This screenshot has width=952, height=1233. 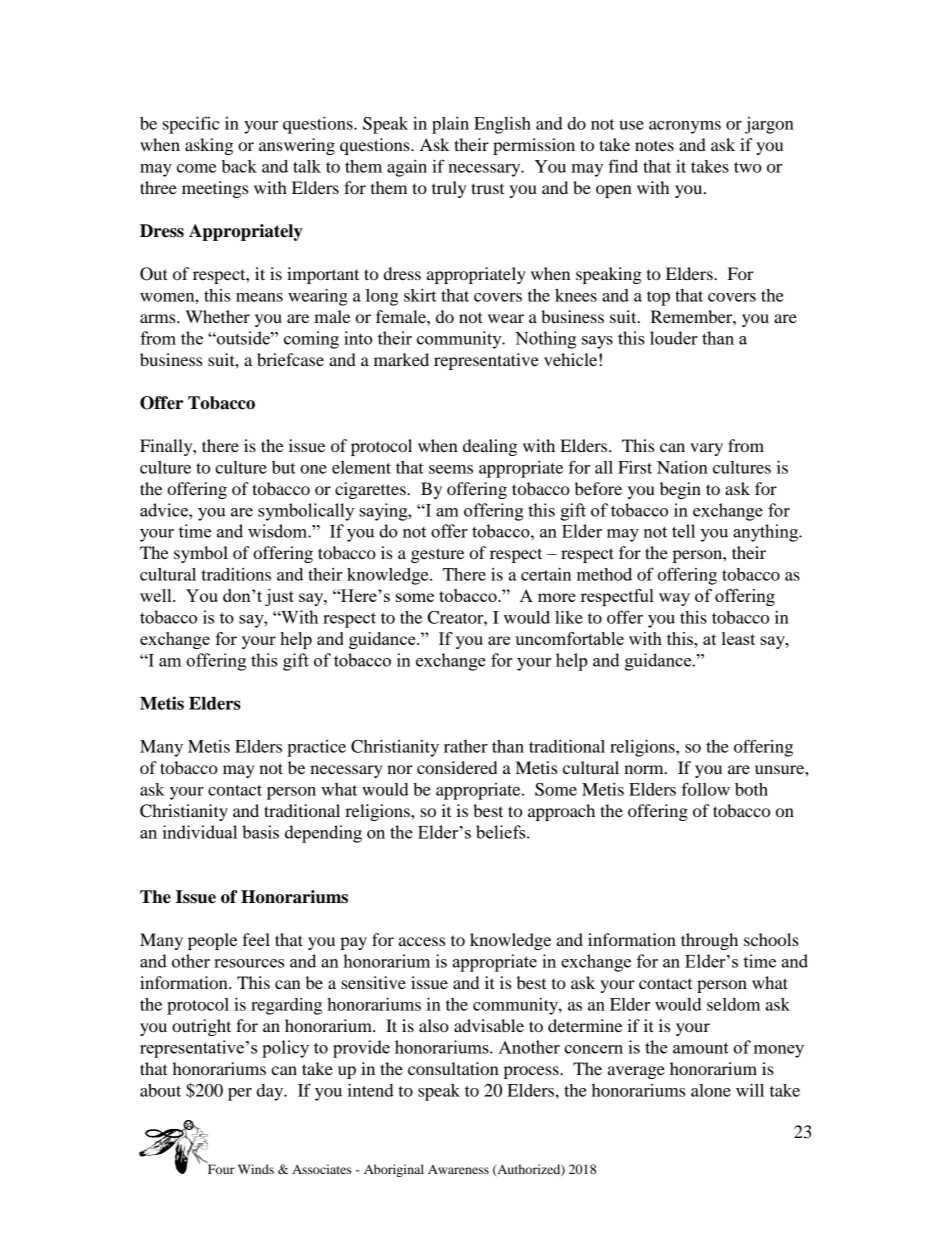 I want to click on considered, so click(x=457, y=767).
